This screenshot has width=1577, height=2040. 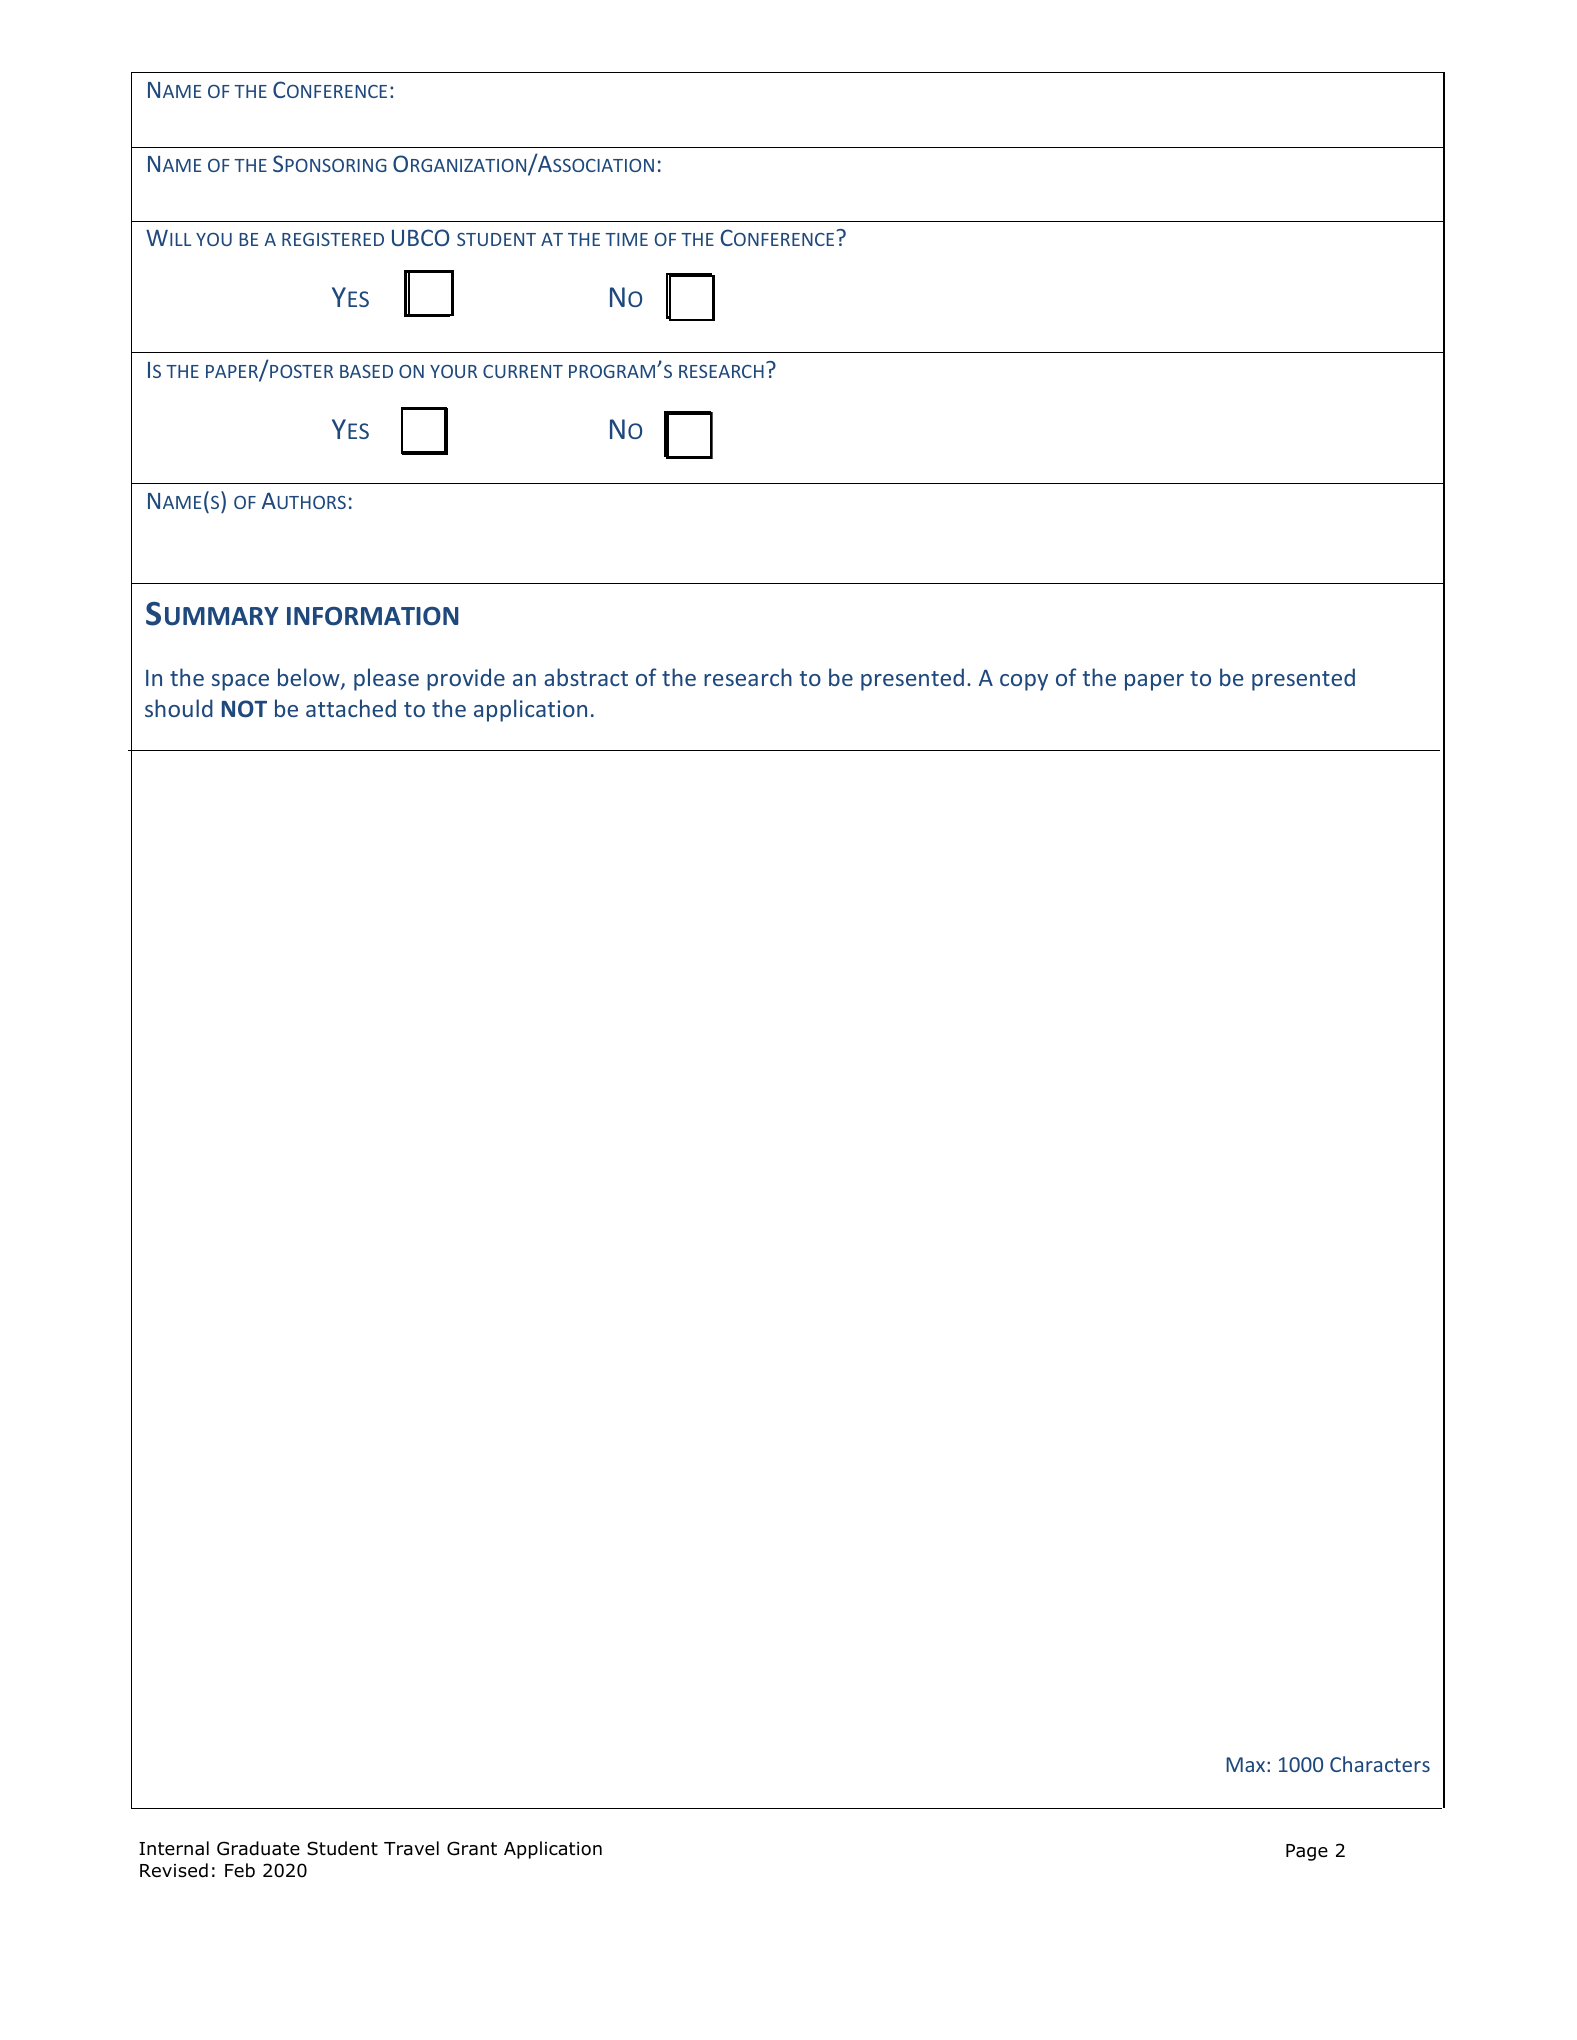 What do you see at coordinates (240, 1870) in the screenshot?
I see `Feb` at bounding box center [240, 1870].
